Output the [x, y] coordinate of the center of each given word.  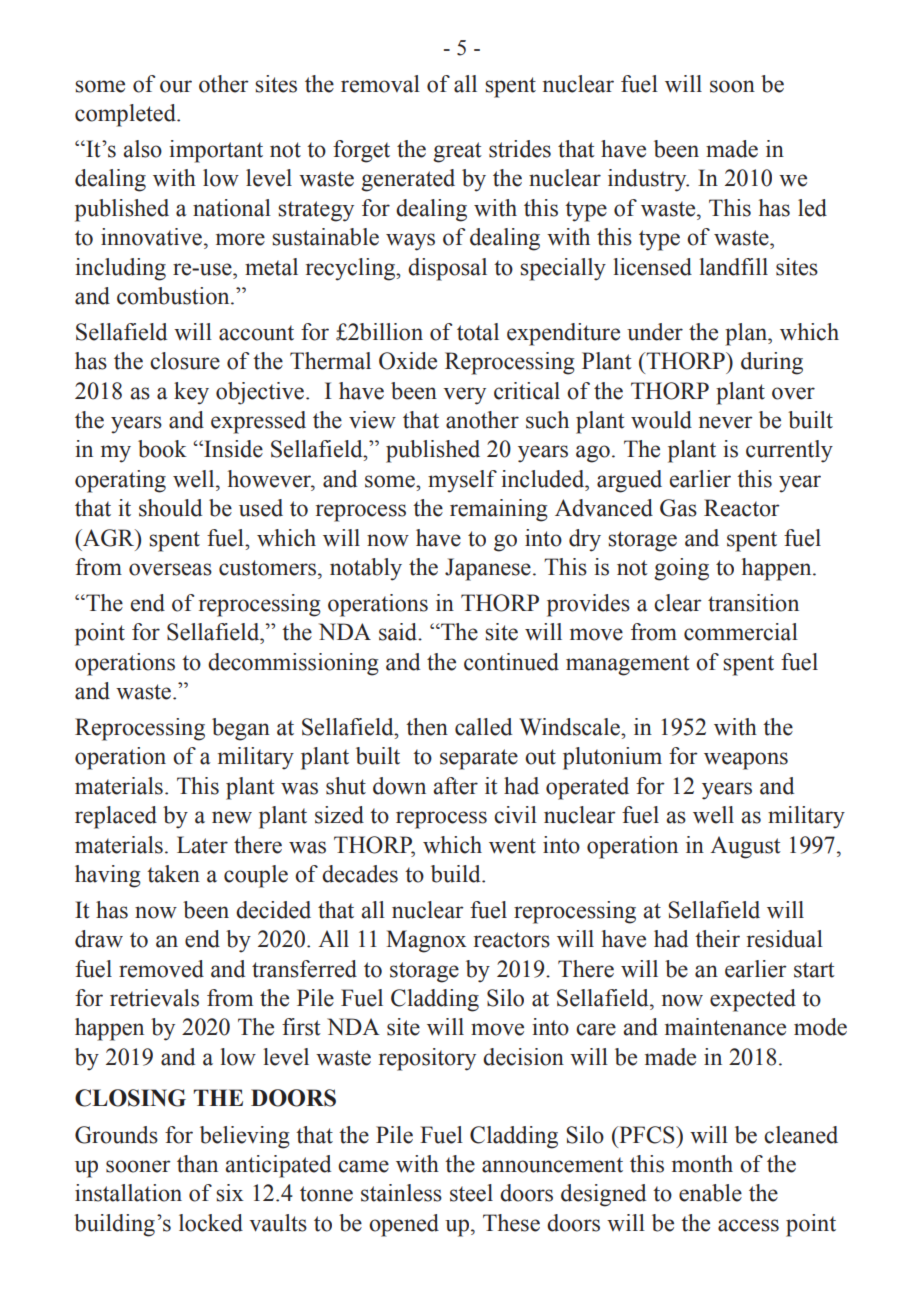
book [162, 449]
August [745, 847]
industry [648, 180]
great [457, 152]
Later [202, 845]
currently [789, 451]
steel [471, 1193]
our [176, 86]
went [512, 846]
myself [462, 481]
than [197, 1164]
